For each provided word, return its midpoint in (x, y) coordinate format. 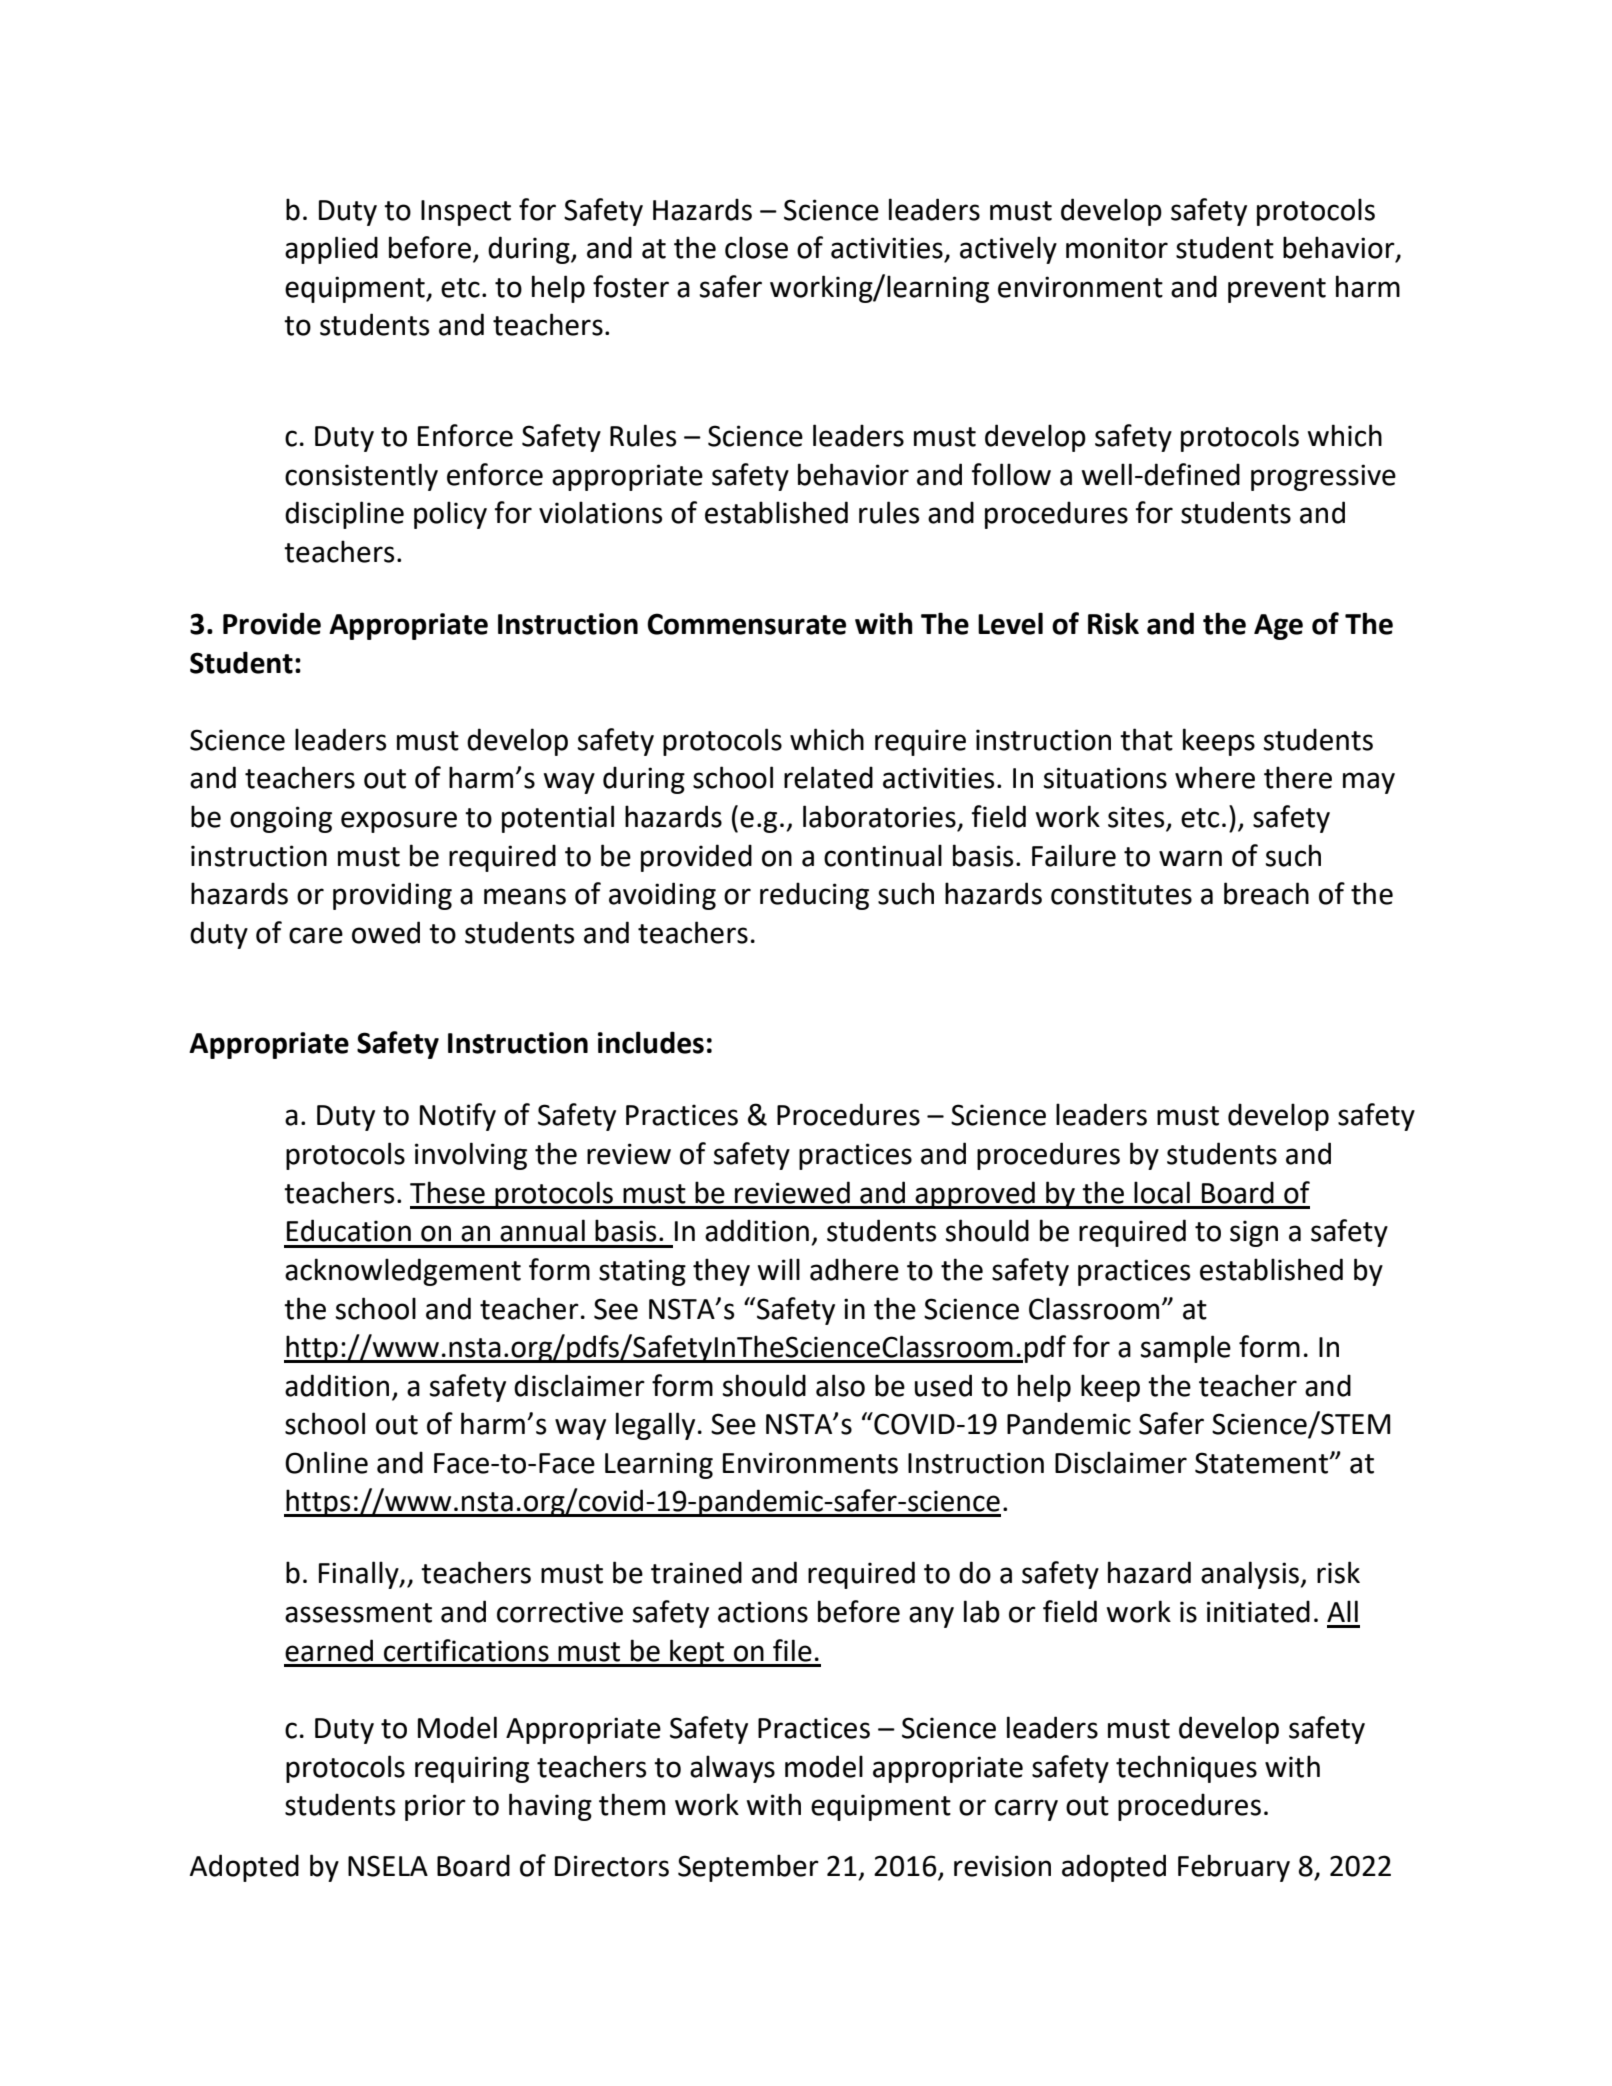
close (756, 247)
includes (651, 1042)
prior (435, 1807)
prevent (1277, 290)
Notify (458, 1117)
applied (331, 250)
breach (1266, 893)
